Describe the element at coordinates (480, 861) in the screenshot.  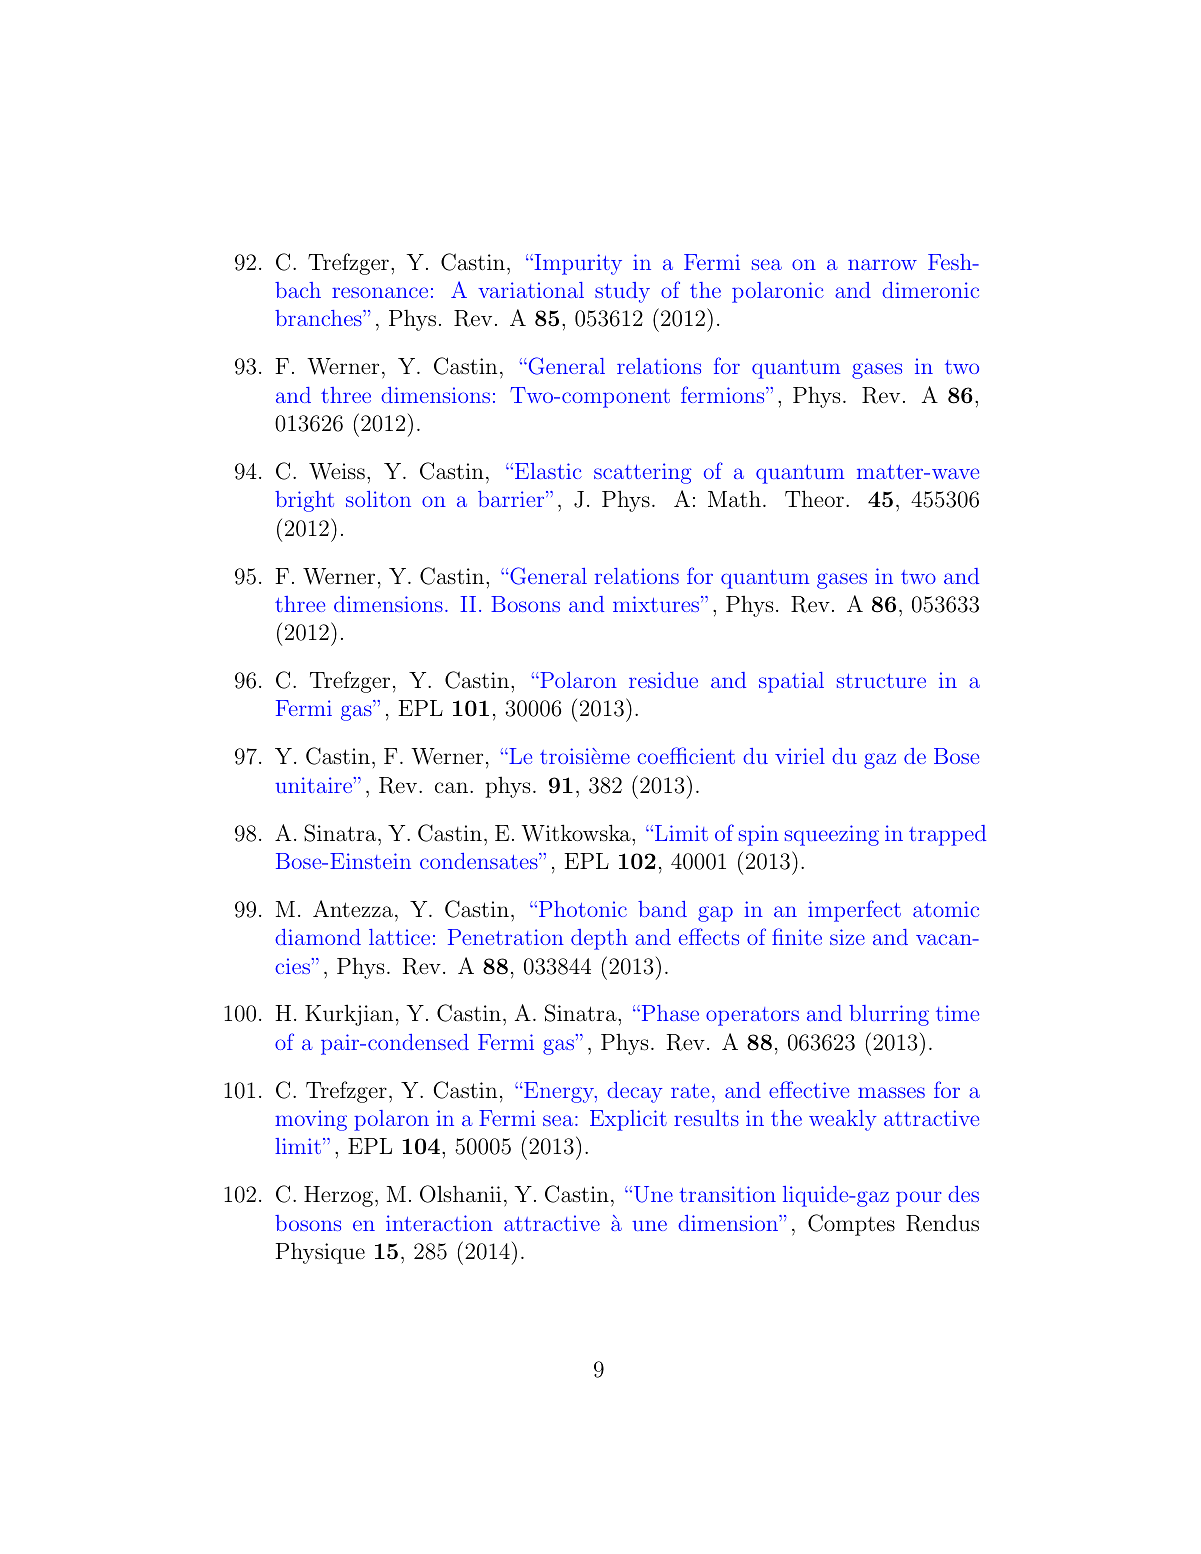
I see `condensates` at that location.
